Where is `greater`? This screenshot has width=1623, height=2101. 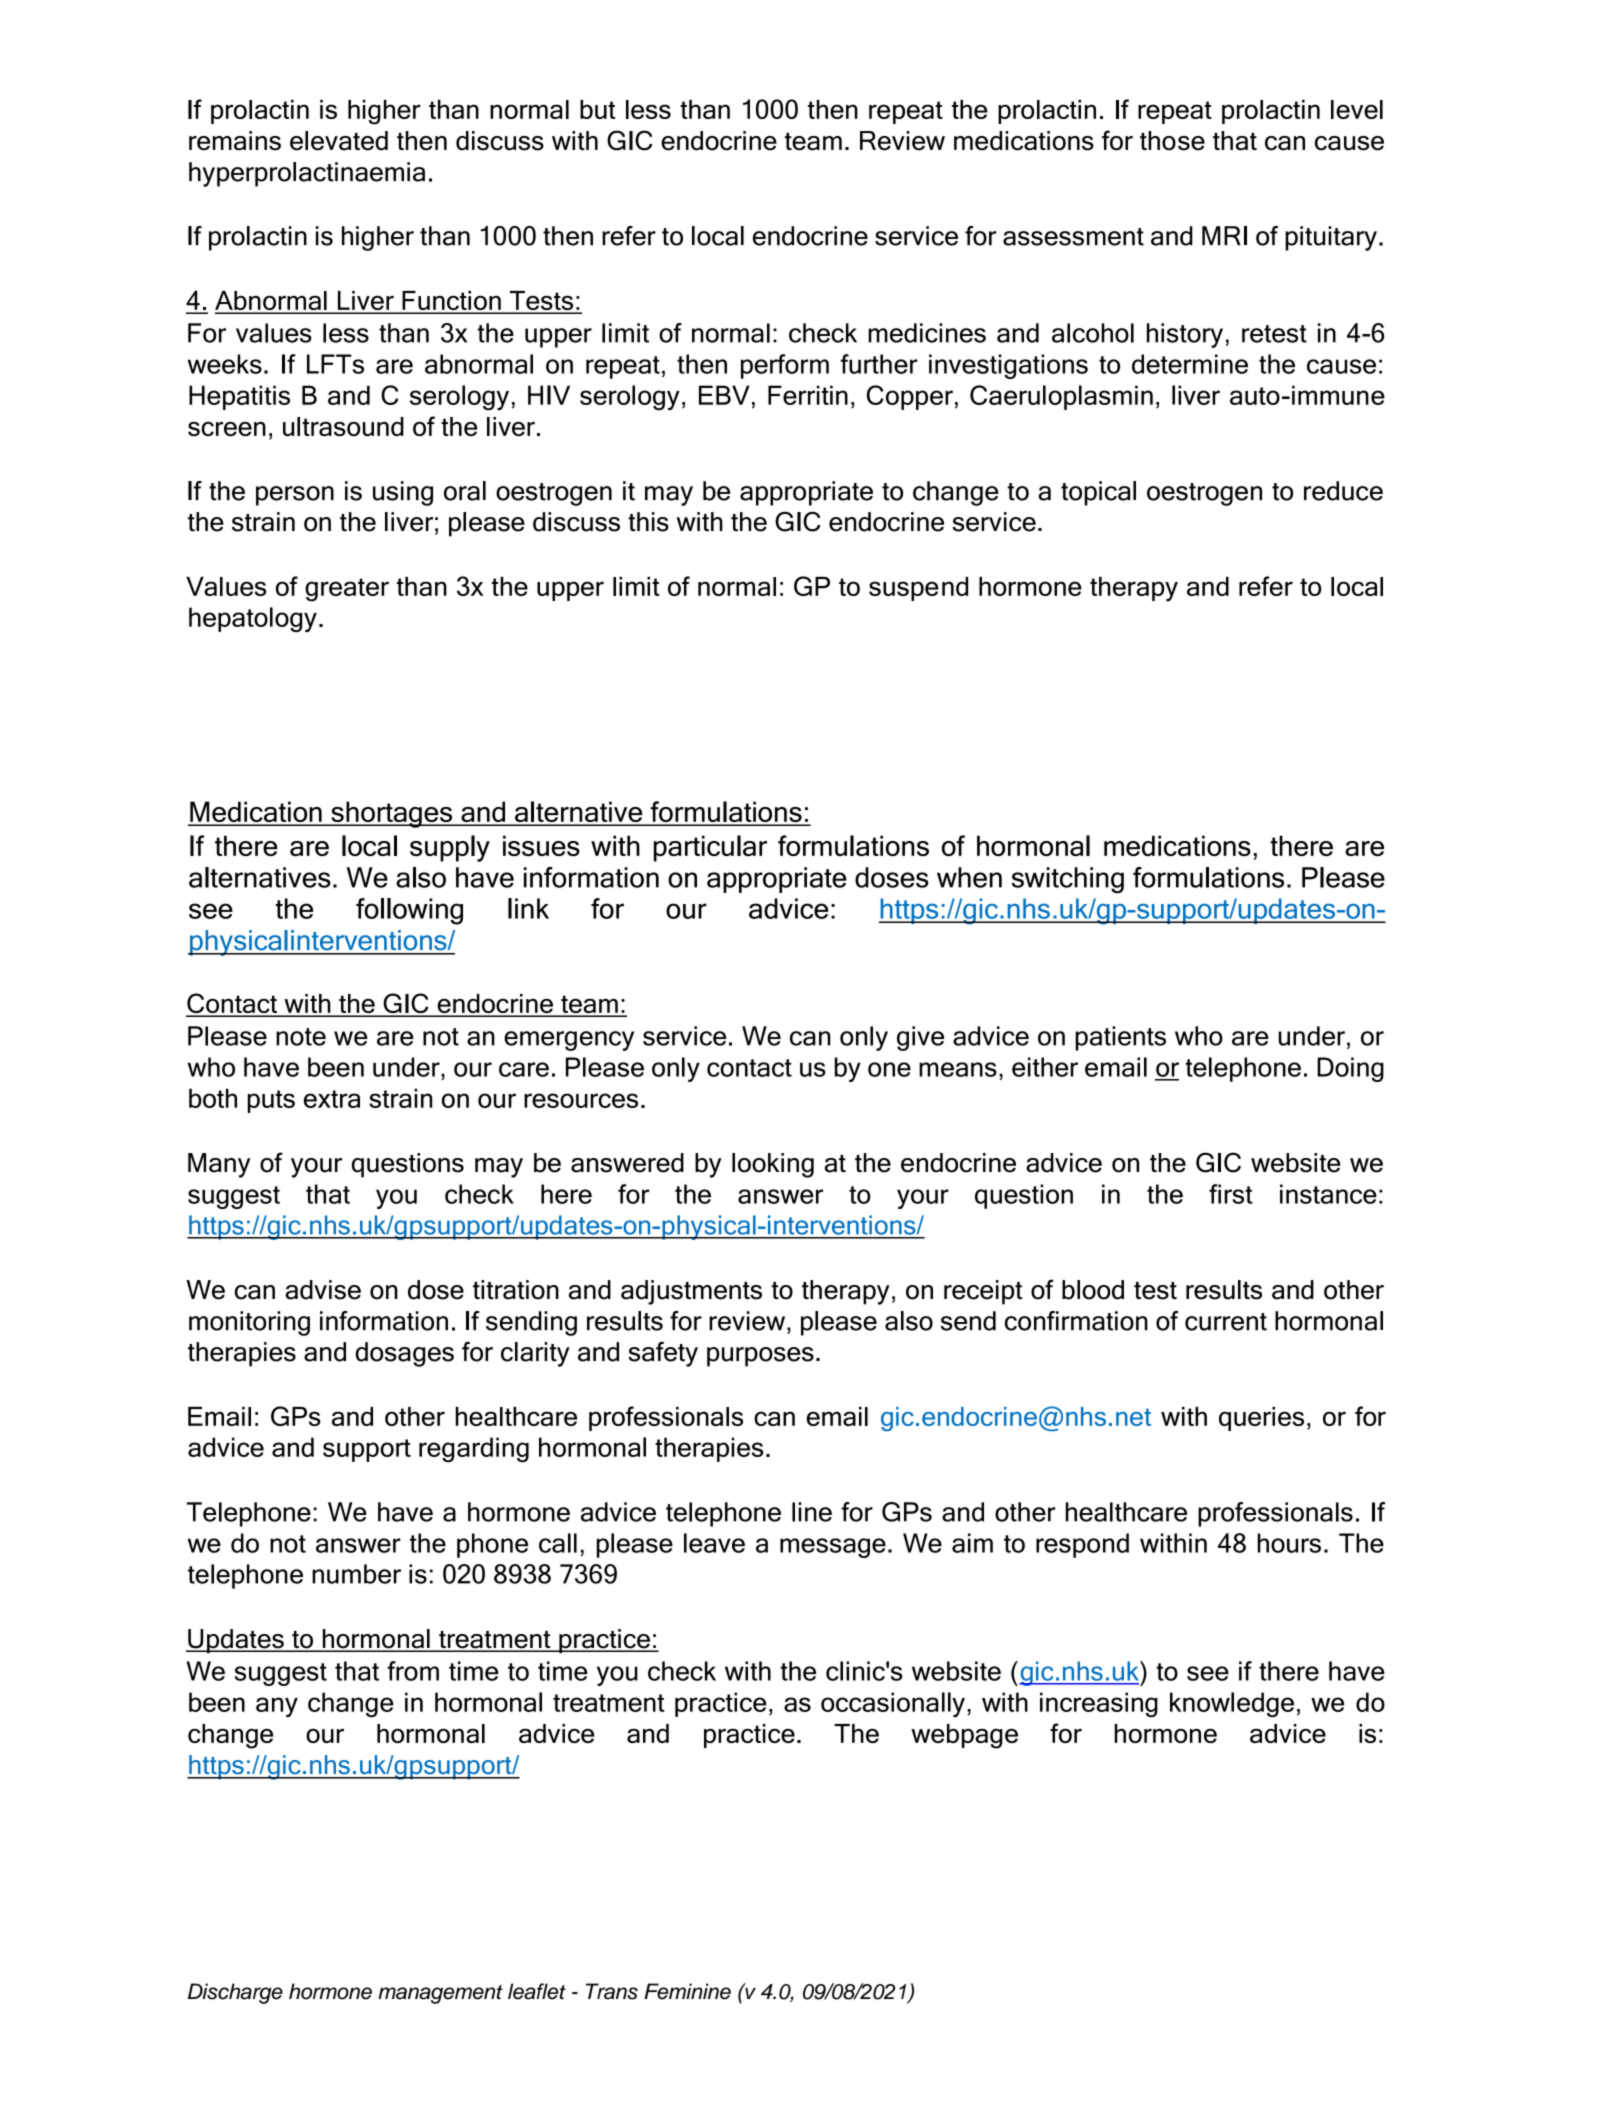
greater is located at coordinates (347, 590).
